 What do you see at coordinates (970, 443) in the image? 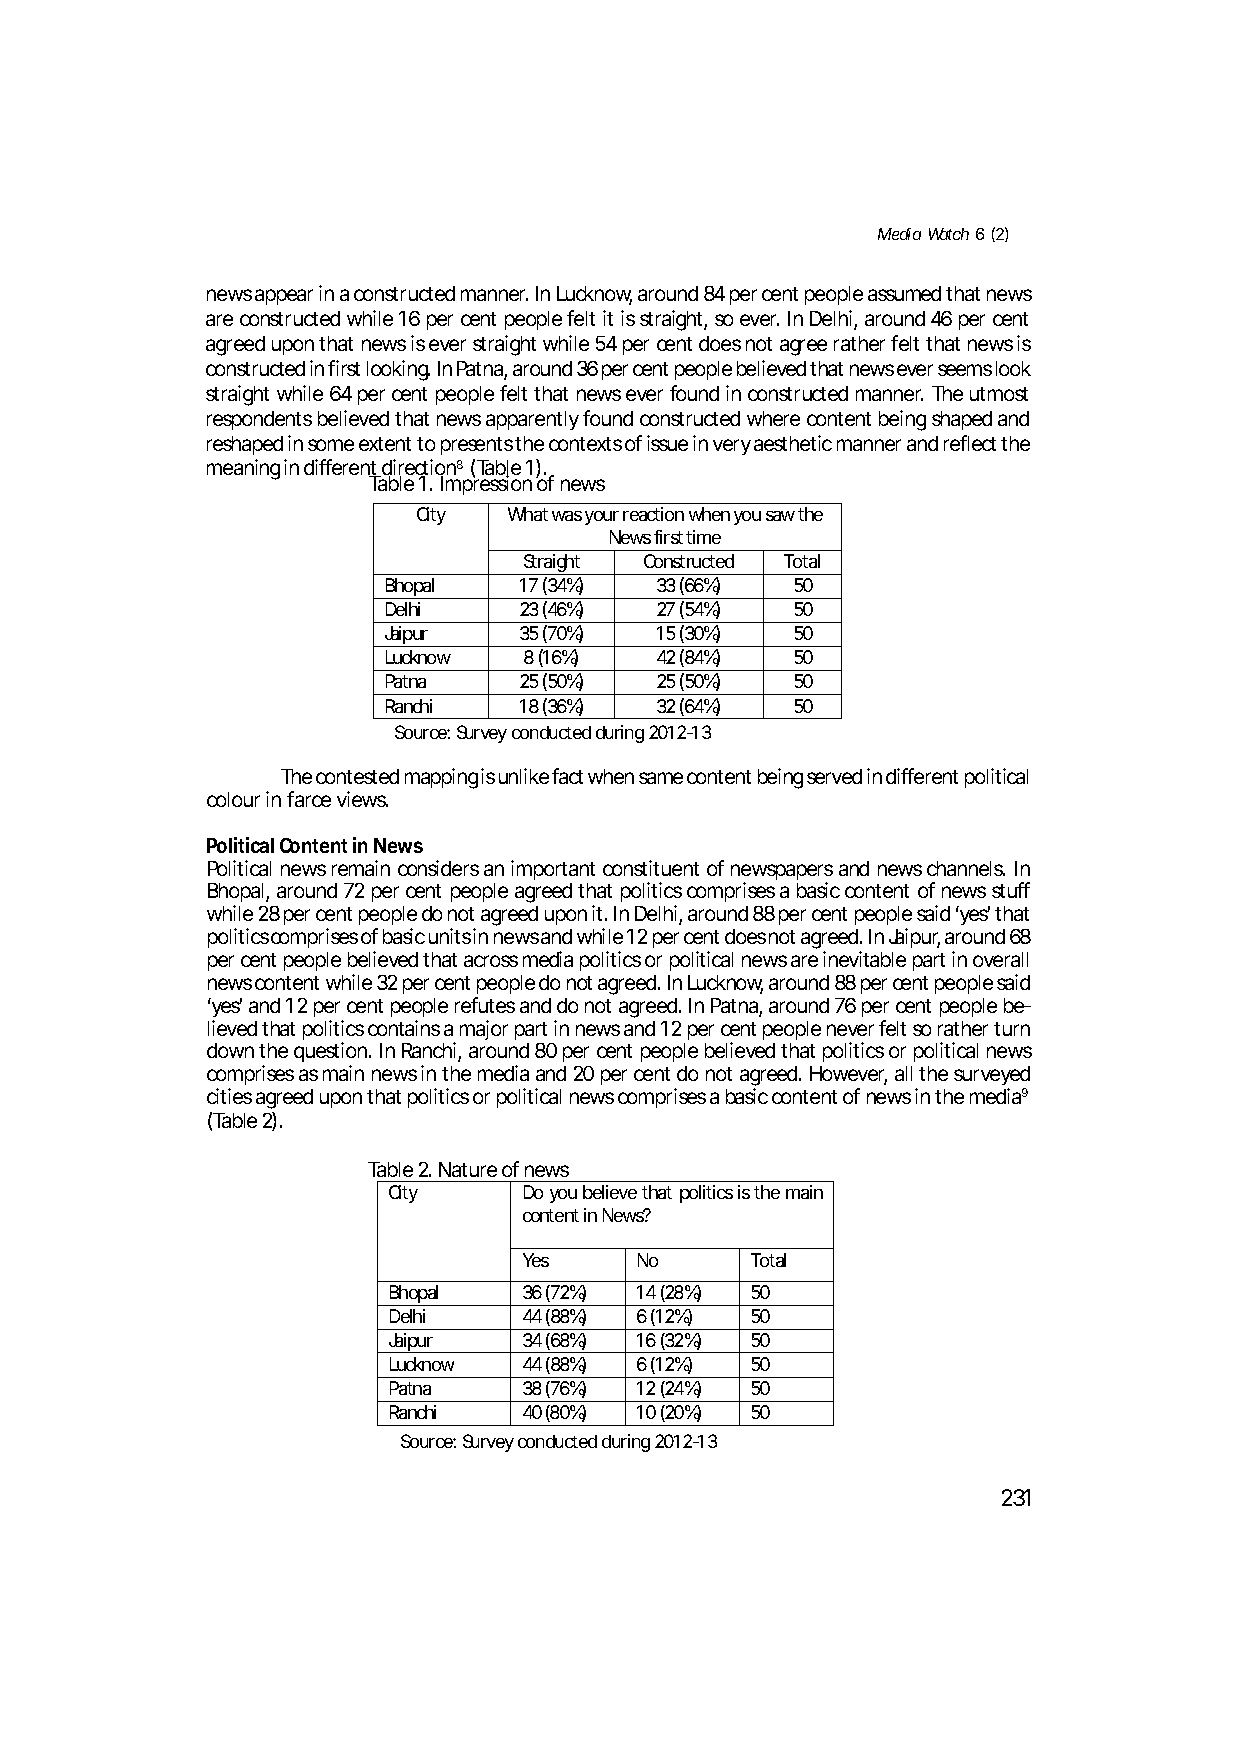
I see `reflect` at bounding box center [970, 443].
